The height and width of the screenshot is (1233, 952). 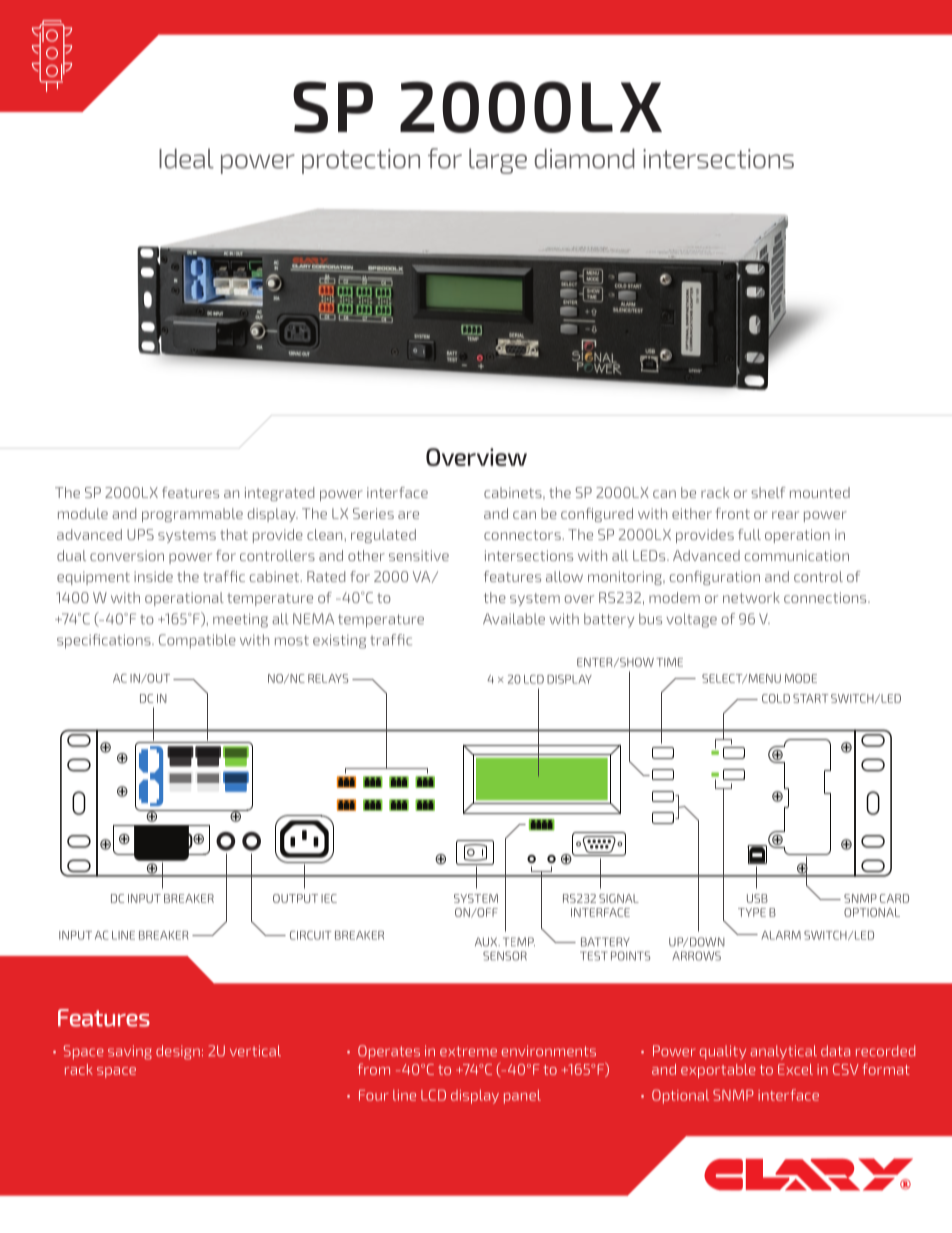 I want to click on Available, so click(x=514, y=619).
